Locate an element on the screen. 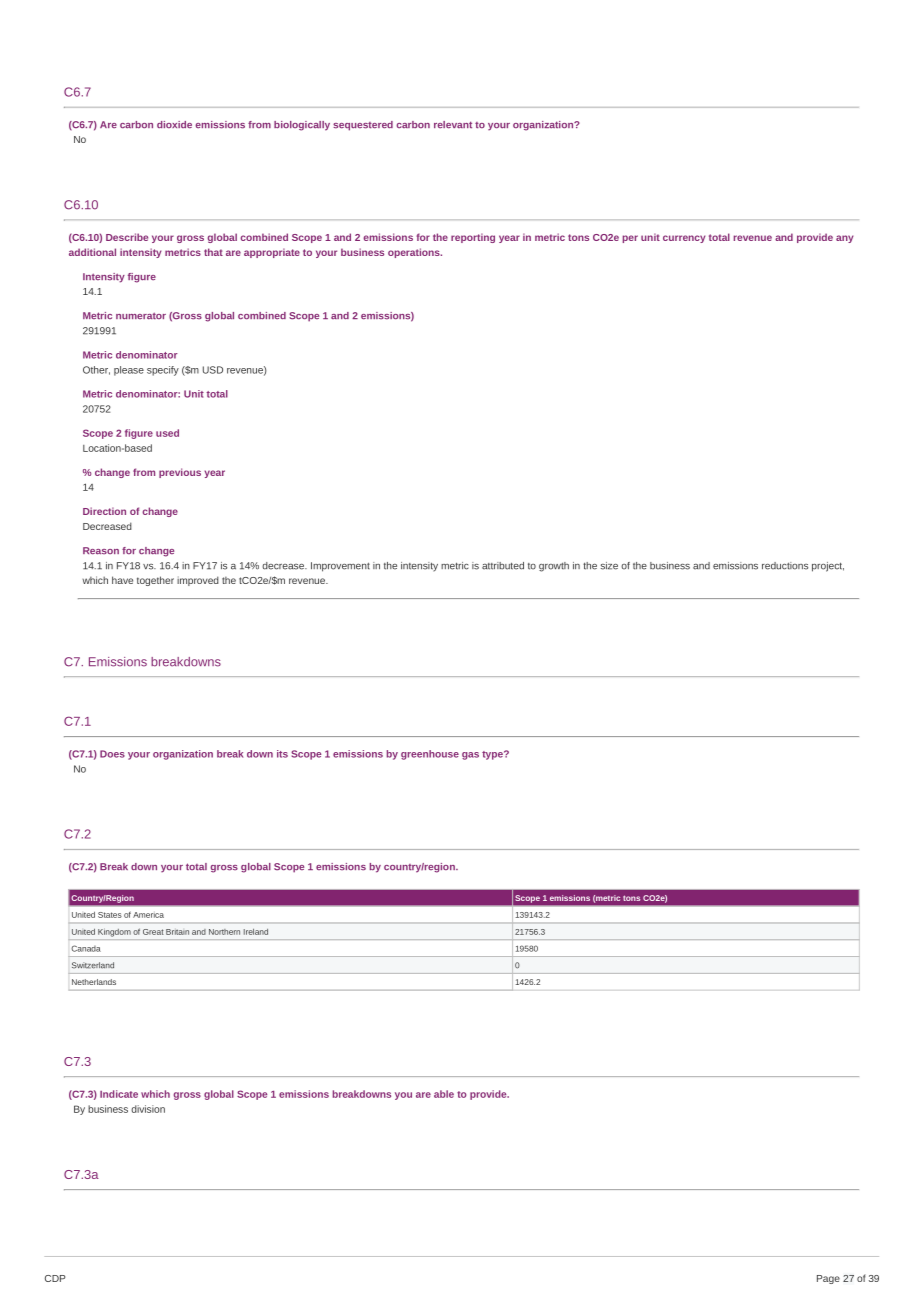 Image resolution: width=924 pixels, height=1308 pixels. gas is located at coordinates (470, 756).
